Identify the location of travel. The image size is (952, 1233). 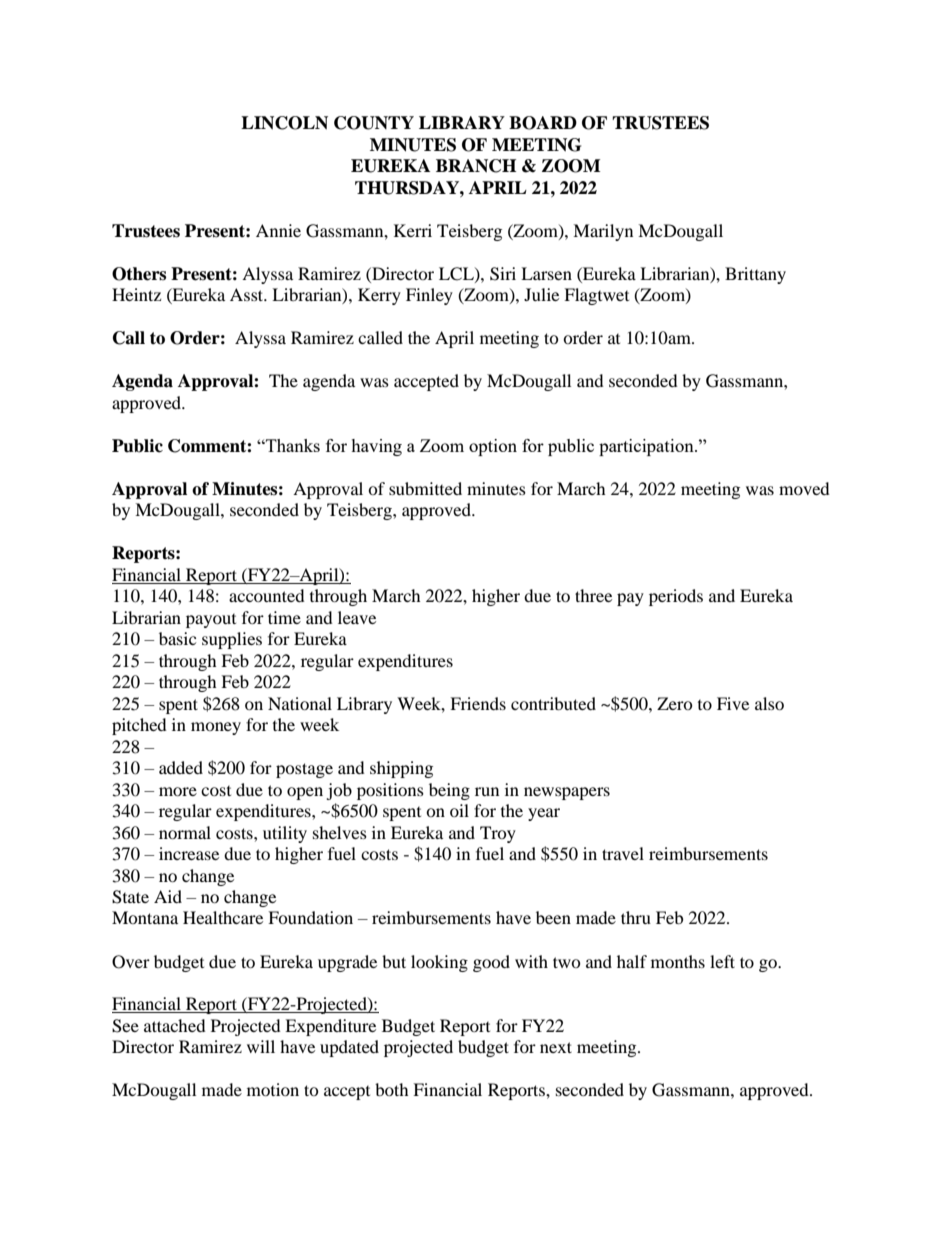
(623, 853).
